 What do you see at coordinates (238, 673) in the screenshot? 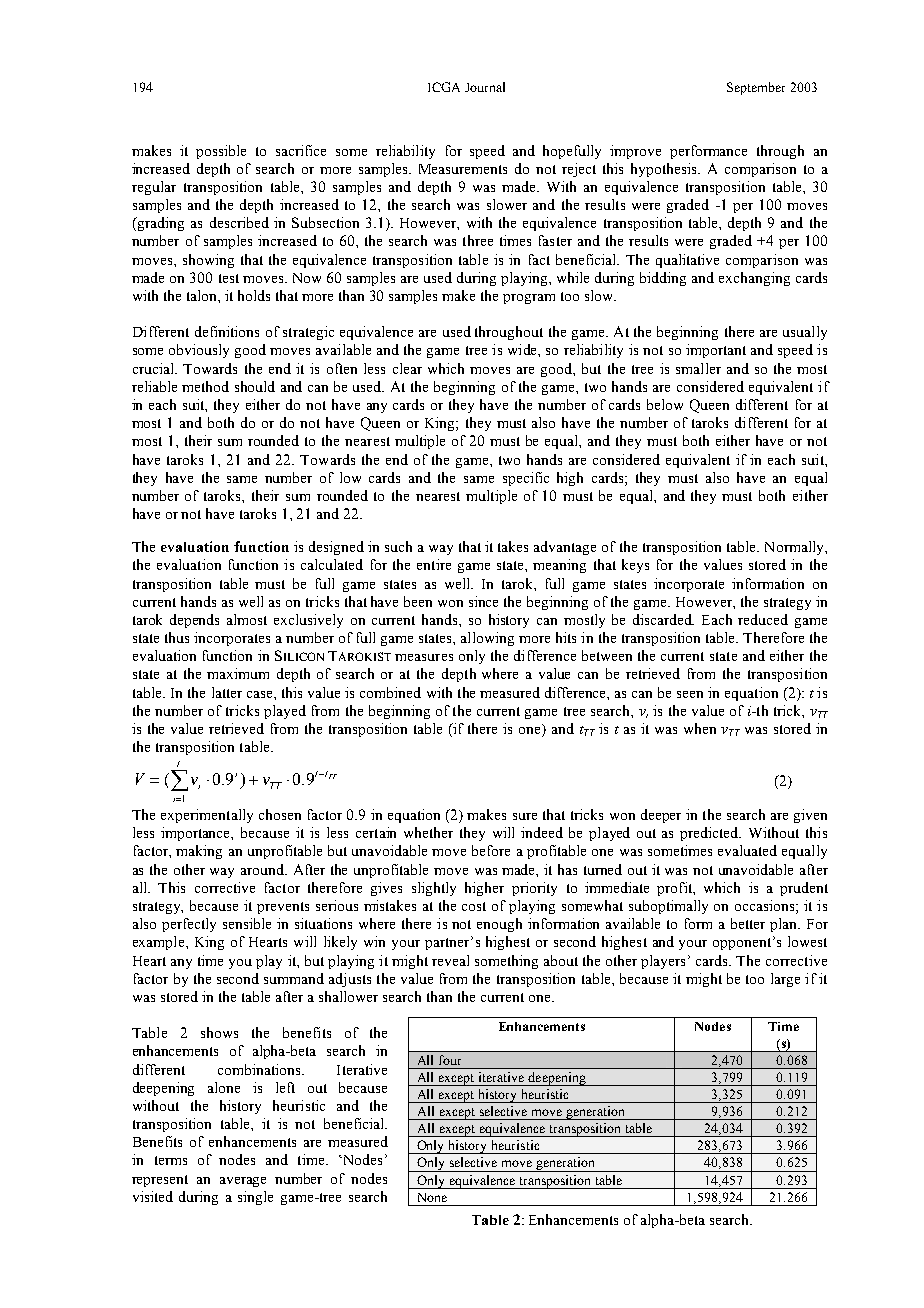
I see `maximum` at bounding box center [238, 673].
